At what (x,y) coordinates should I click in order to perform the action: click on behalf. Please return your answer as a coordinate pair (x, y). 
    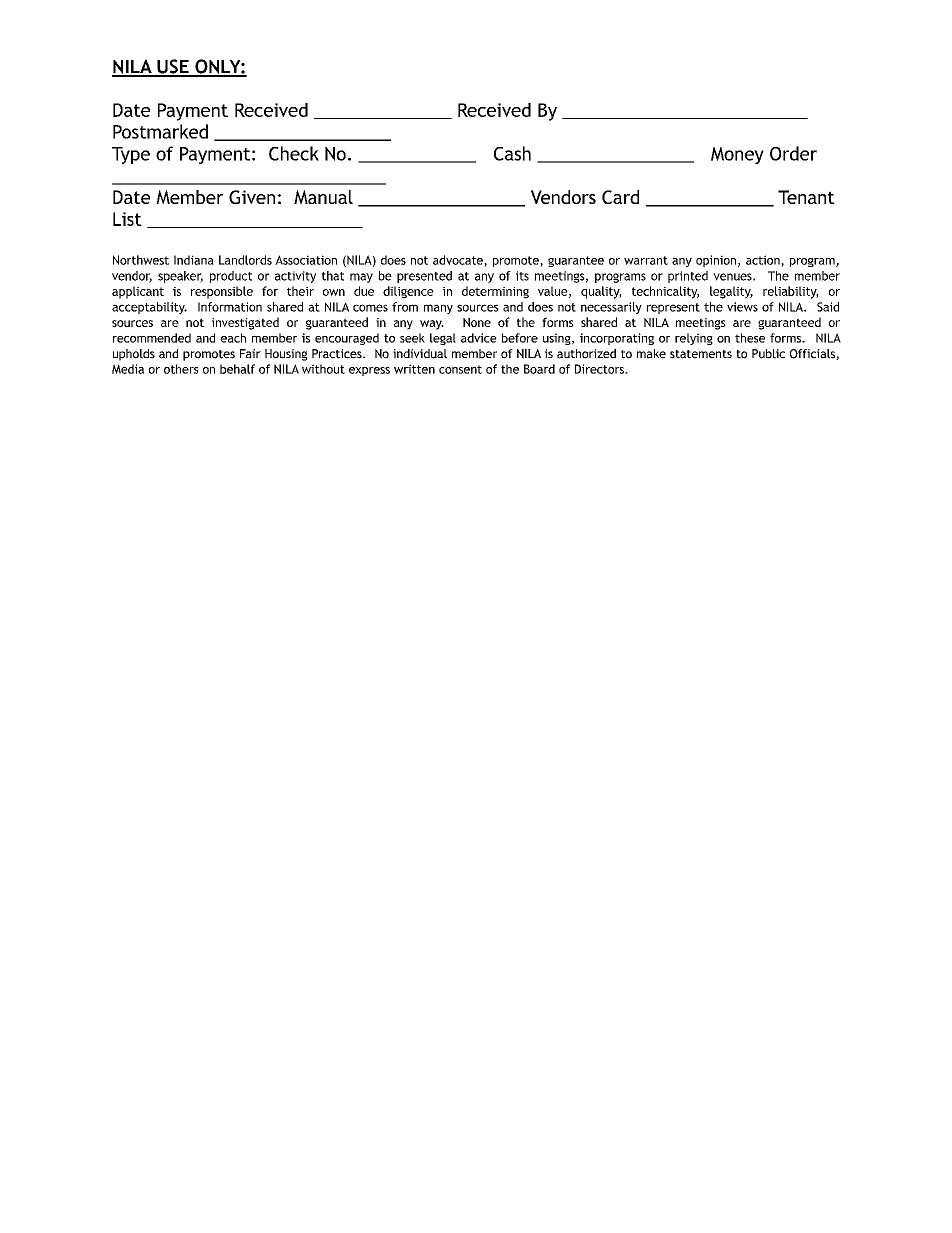
    Looking at the image, I should click on (237, 369).
